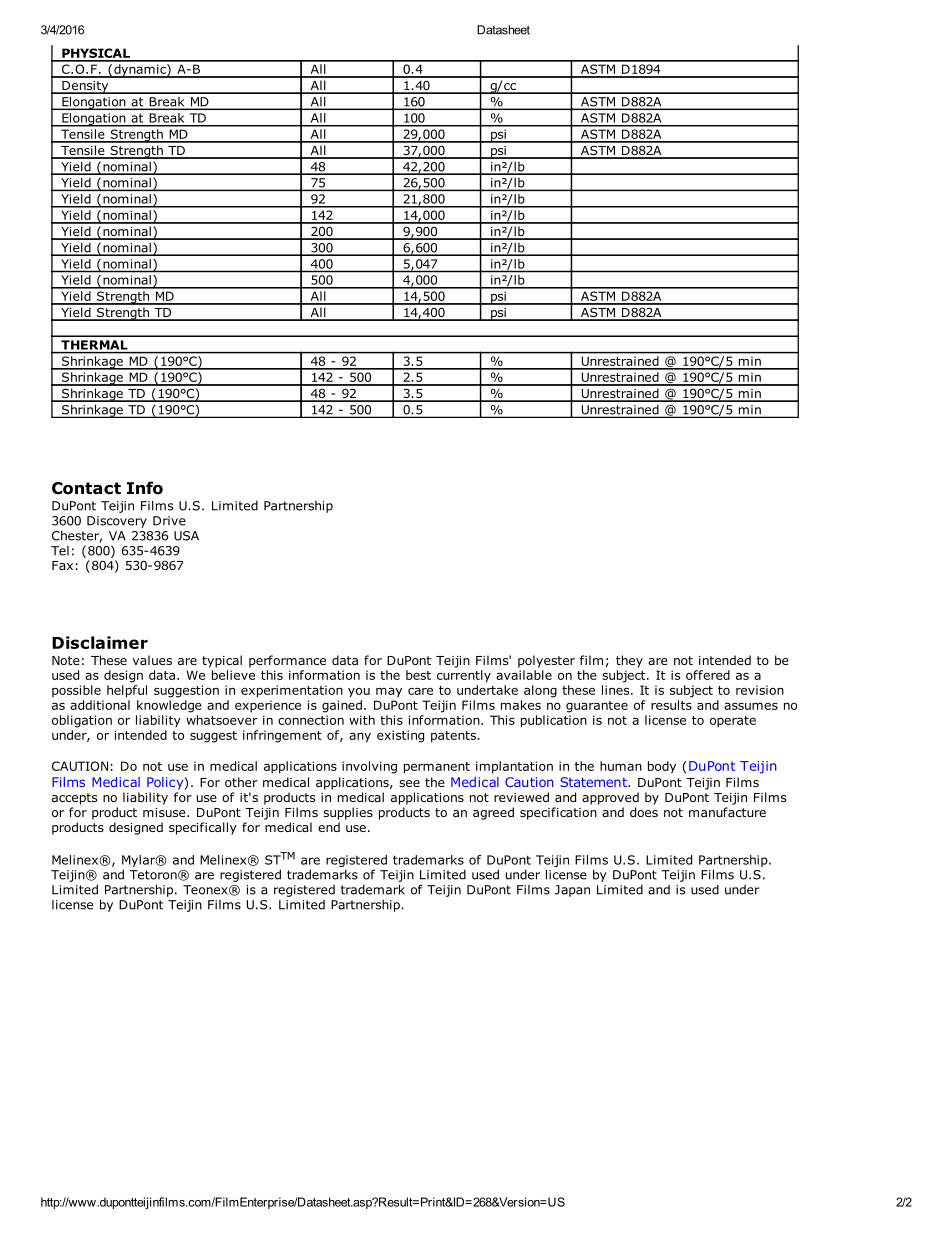  Describe the element at coordinates (418, 675) in the screenshot. I see `best` at that location.
